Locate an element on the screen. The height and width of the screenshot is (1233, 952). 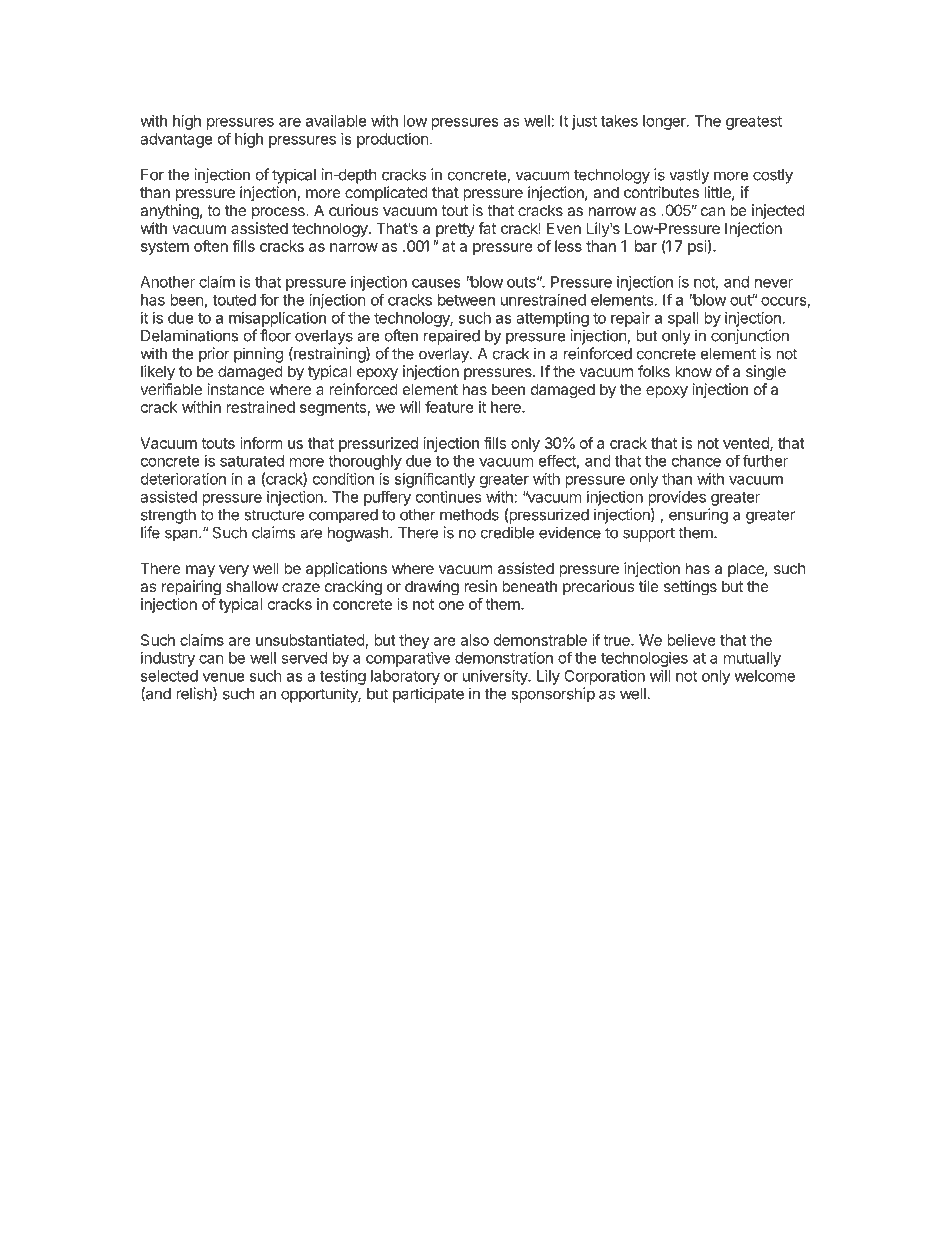
participate is located at coordinates (428, 695).
